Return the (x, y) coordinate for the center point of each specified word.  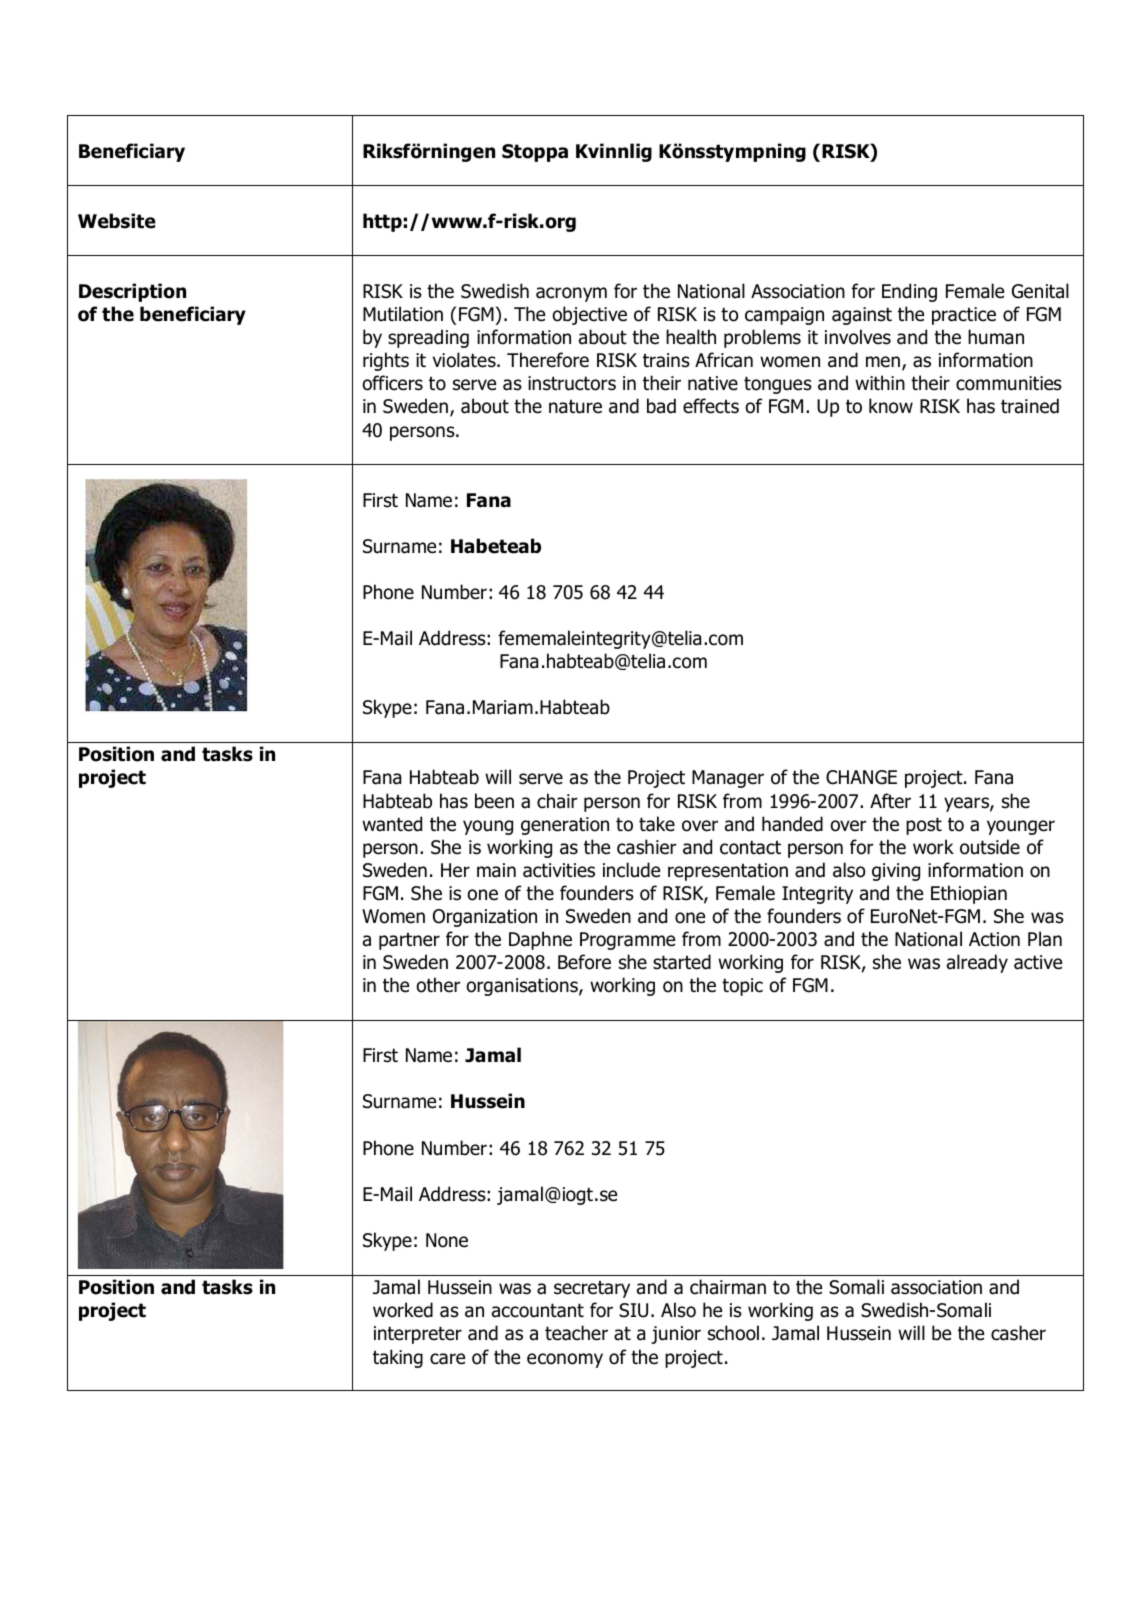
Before (584, 962)
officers (392, 383)
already (977, 963)
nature (575, 406)
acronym (571, 294)
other (438, 985)
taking (398, 1358)
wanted (392, 824)
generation (565, 826)
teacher (576, 1333)
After (890, 801)
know (891, 406)
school (733, 1333)
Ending (909, 292)
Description (132, 292)
